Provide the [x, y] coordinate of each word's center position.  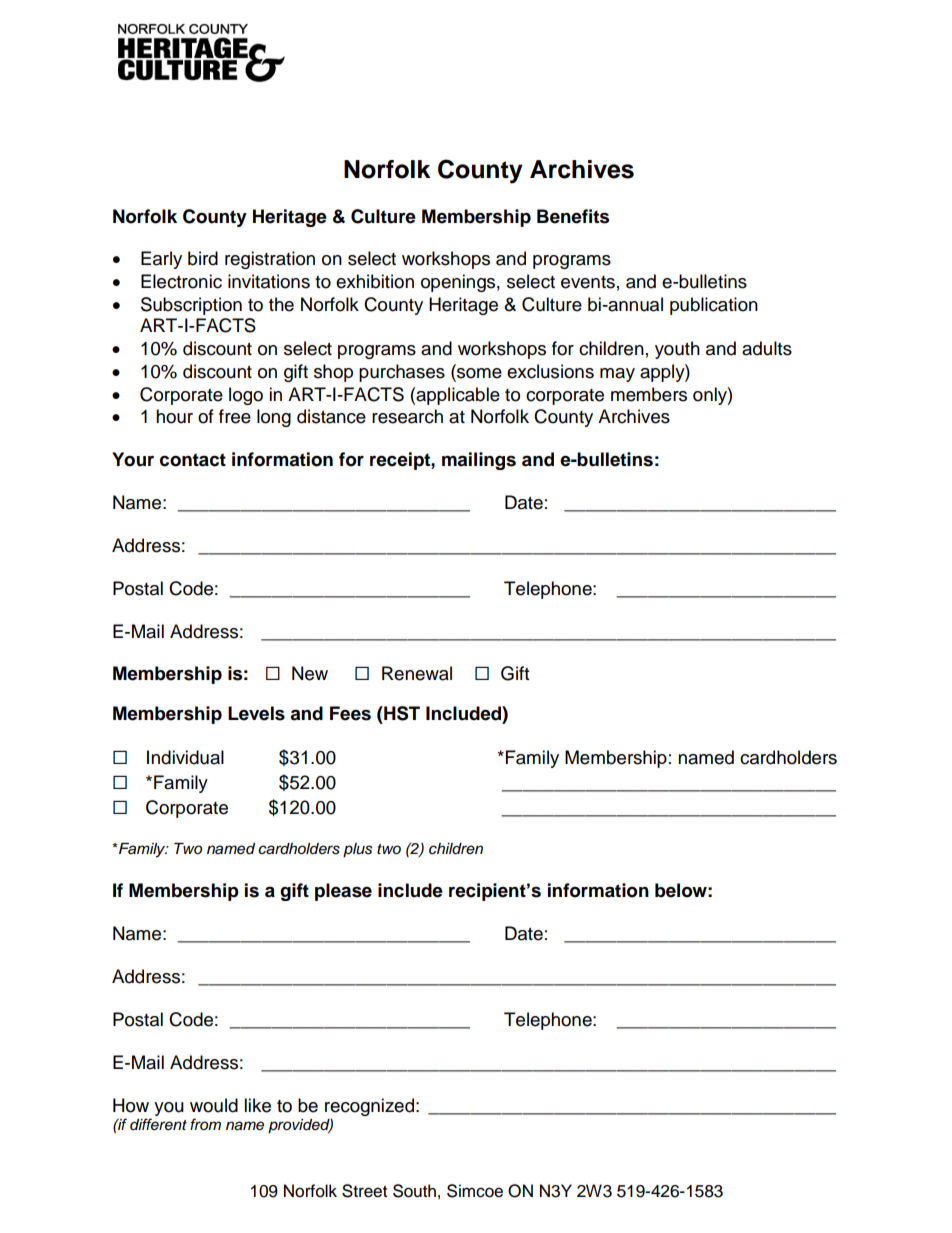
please [343, 892]
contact [193, 460]
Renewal [417, 673]
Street [364, 1191]
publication [714, 306]
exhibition [375, 281]
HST [401, 713]
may [617, 375]
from [205, 1124]
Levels [256, 713]
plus [358, 850]
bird [203, 258]
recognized [369, 1107]
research [407, 416]
